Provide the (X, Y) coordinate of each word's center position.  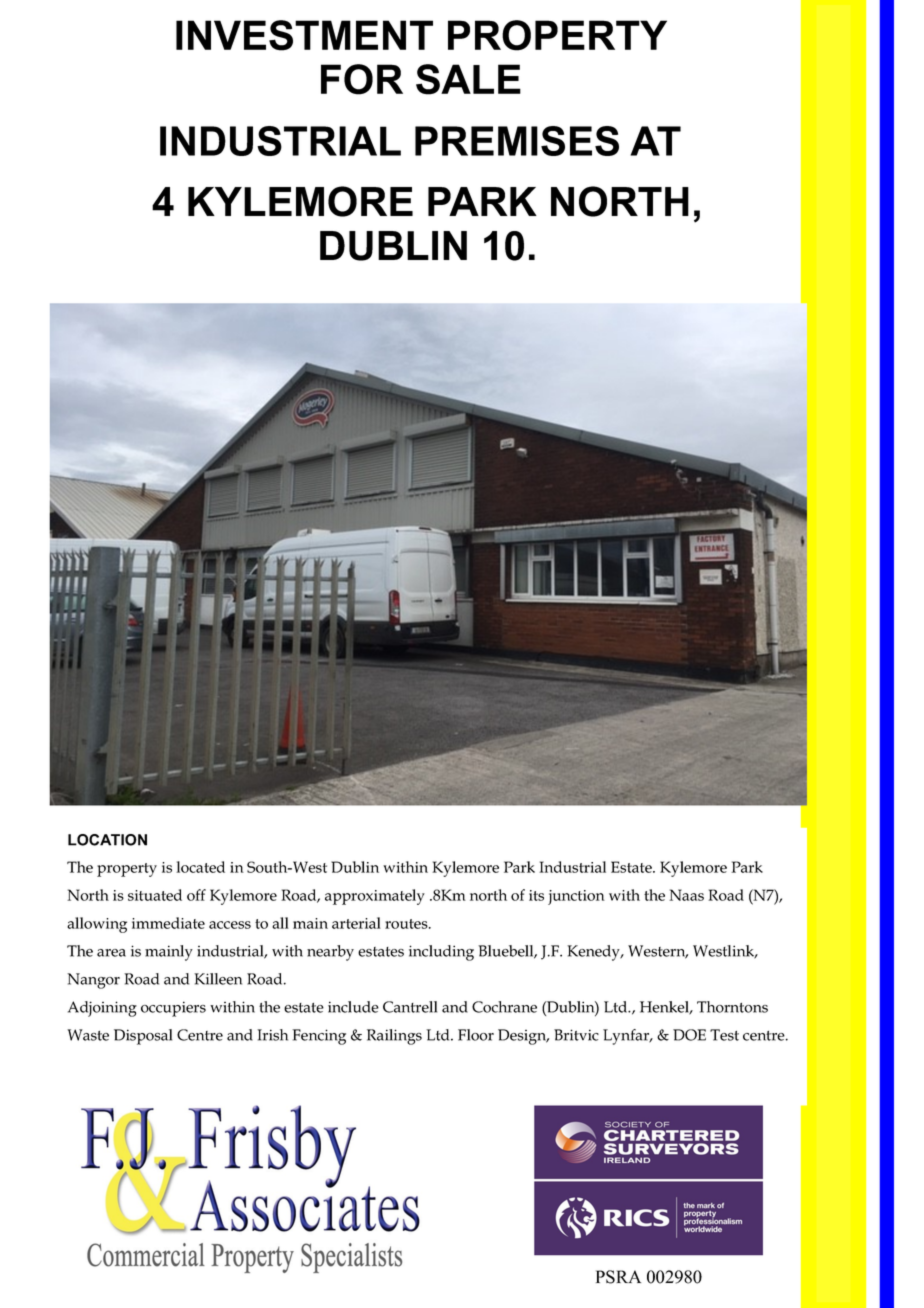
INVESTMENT (304, 35)
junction (576, 897)
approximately (375, 897)
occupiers (173, 1009)
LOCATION (107, 840)
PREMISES (517, 141)
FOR (362, 79)
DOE (689, 1035)
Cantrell (410, 1007)
